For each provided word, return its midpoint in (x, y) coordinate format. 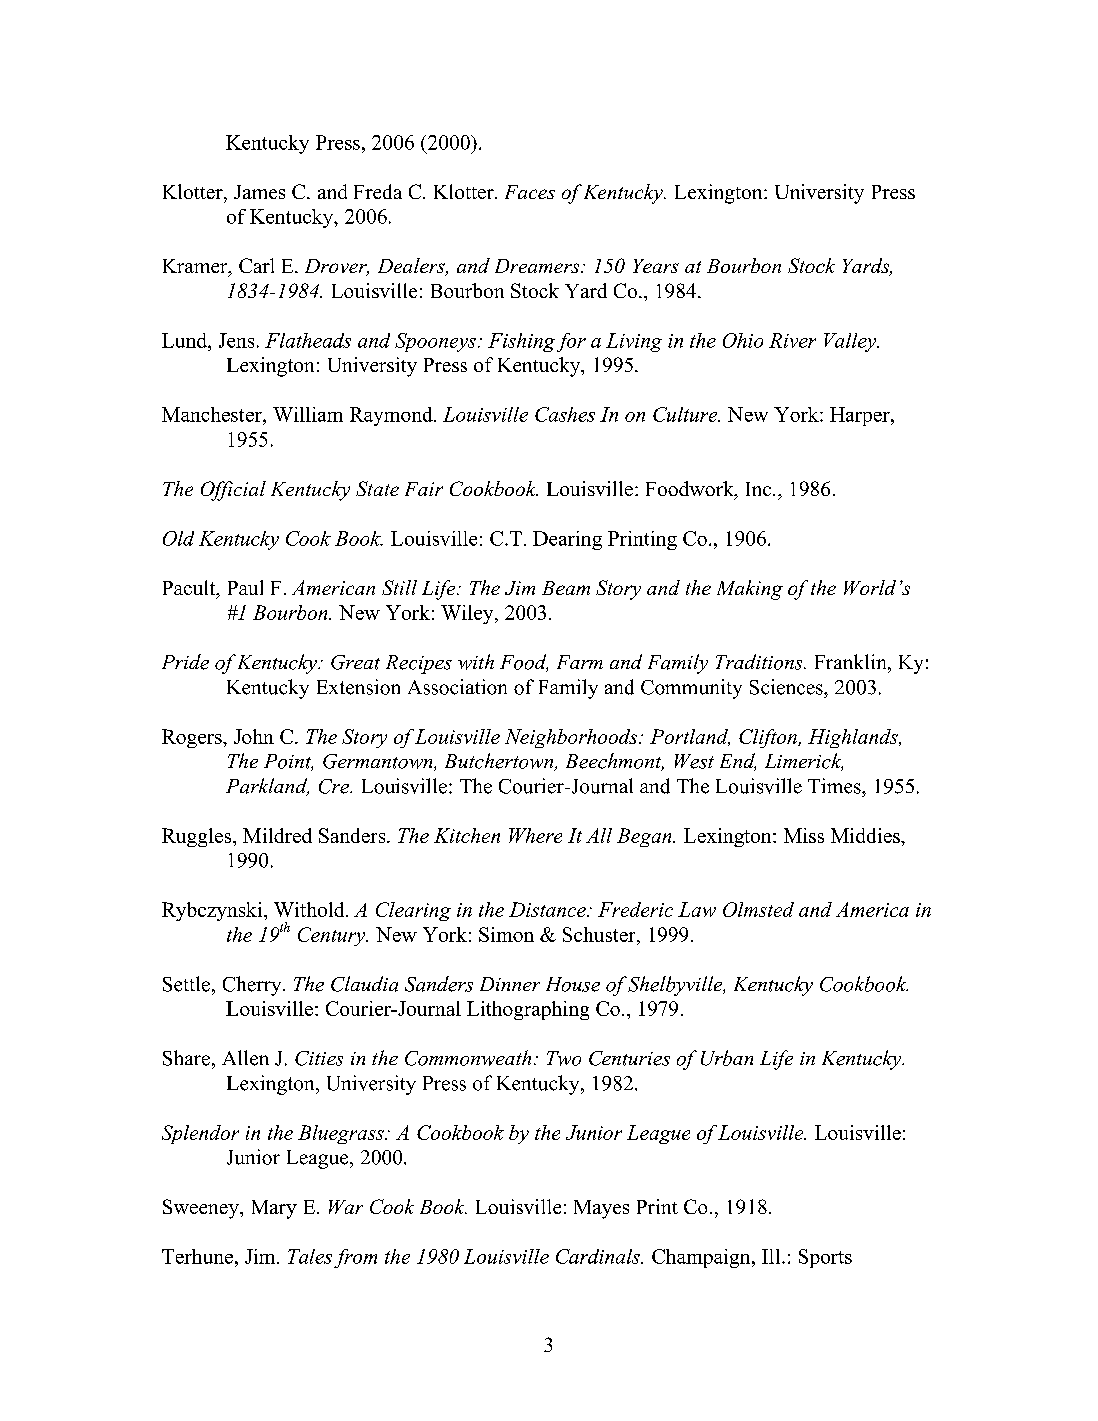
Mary (274, 1209)
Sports (825, 1258)
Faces (530, 192)
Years (656, 266)
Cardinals (599, 1256)
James (259, 192)
